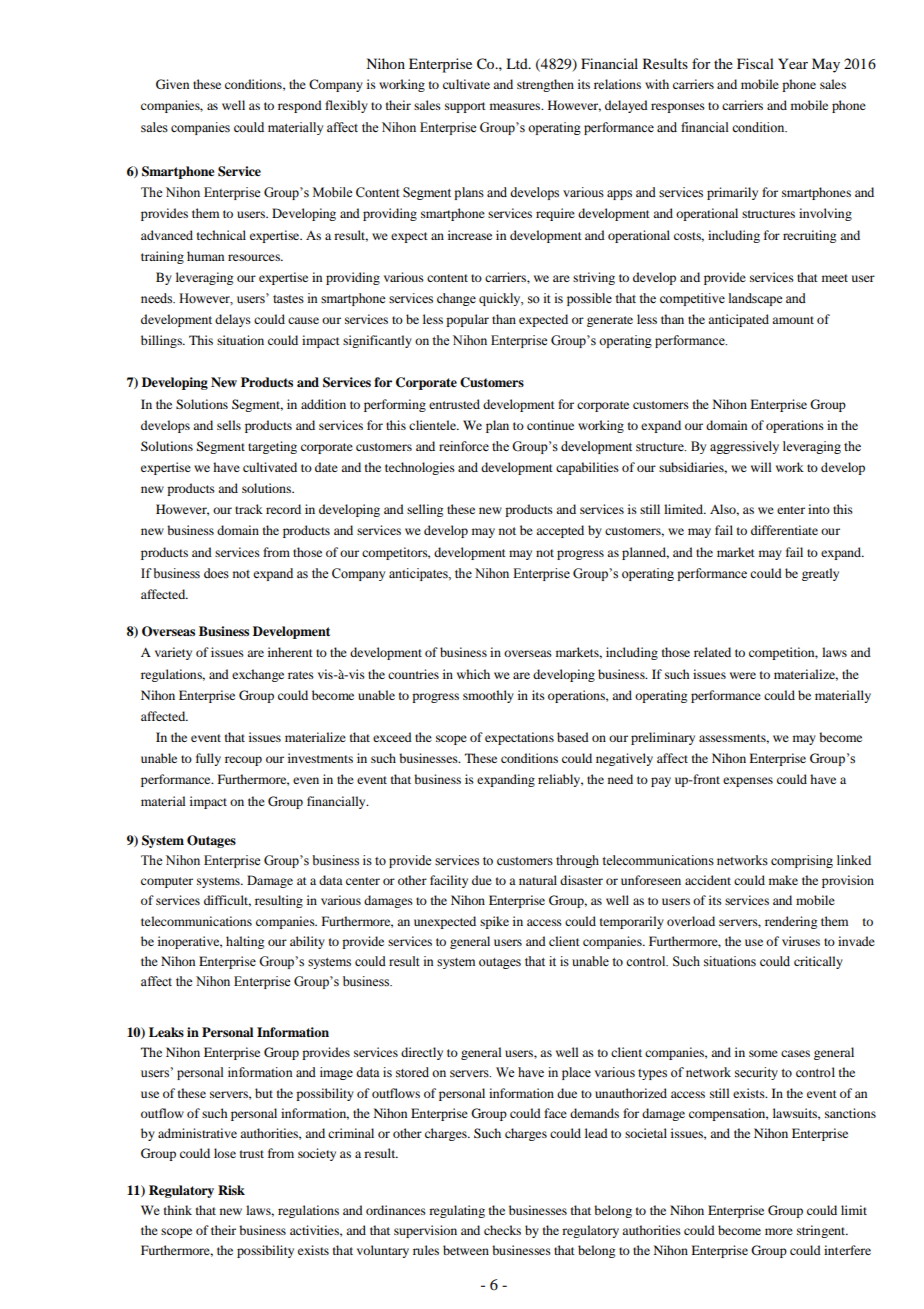 The height and width of the image is (1309, 924). Describe the element at coordinates (473, 674) in the image. I see `which` at that location.
